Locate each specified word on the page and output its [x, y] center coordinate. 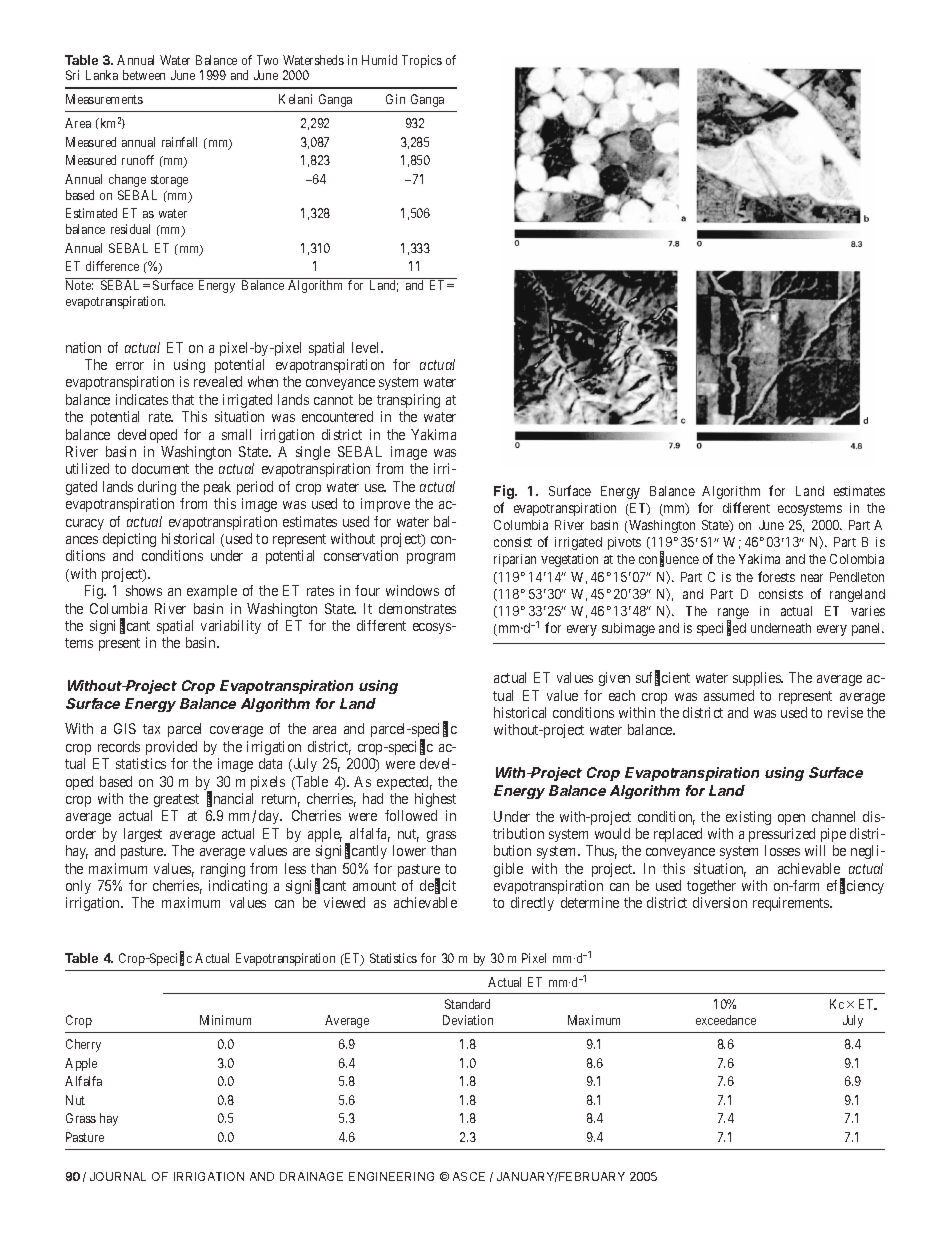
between [144, 75]
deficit [438, 886]
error [130, 366]
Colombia [857, 559]
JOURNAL [118, 1176]
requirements [792, 904]
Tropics [422, 61]
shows [144, 590]
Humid [379, 60]
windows [412, 590]
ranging [223, 870]
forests [776, 576]
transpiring [408, 401]
